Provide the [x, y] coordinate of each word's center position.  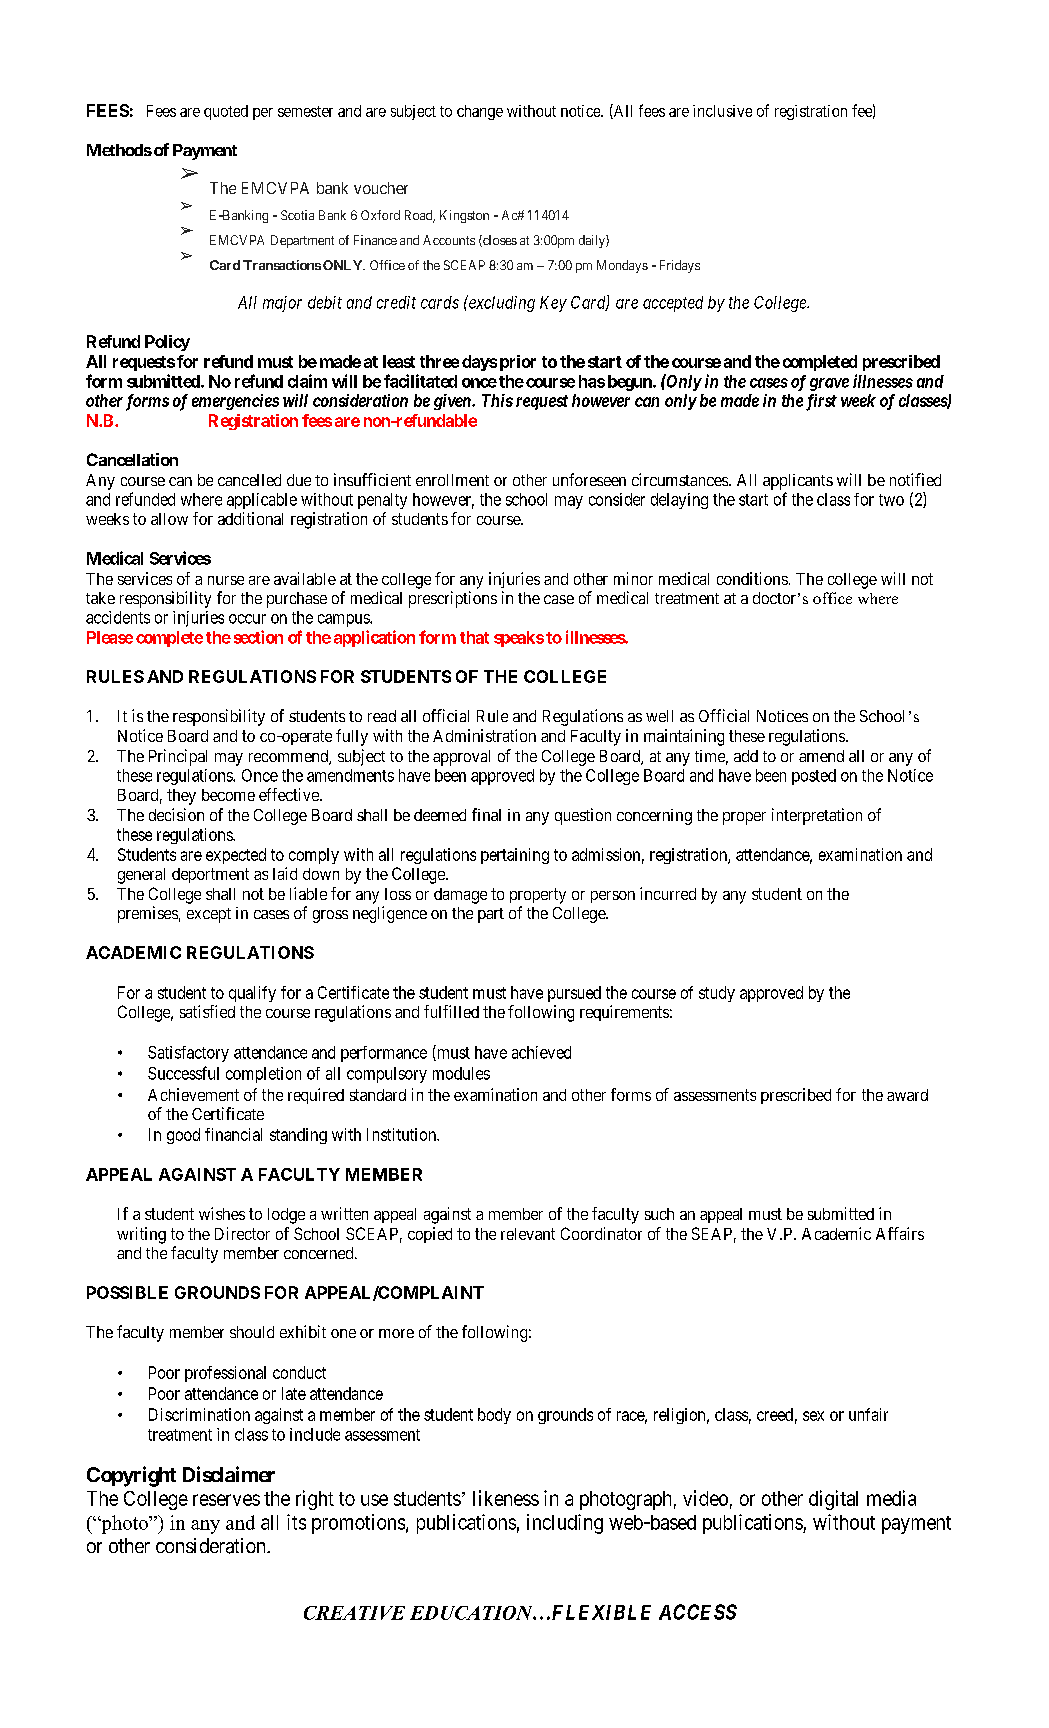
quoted [226, 112]
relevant [528, 1234]
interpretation [817, 816]
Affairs [900, 1233]
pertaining [515, 856]
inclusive [722, 111]
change [480, 112]
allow [169, 519]
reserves [226, 1500]
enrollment [452, 480]
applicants [798, 482]
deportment [210, 875]
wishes [222, 1213]
